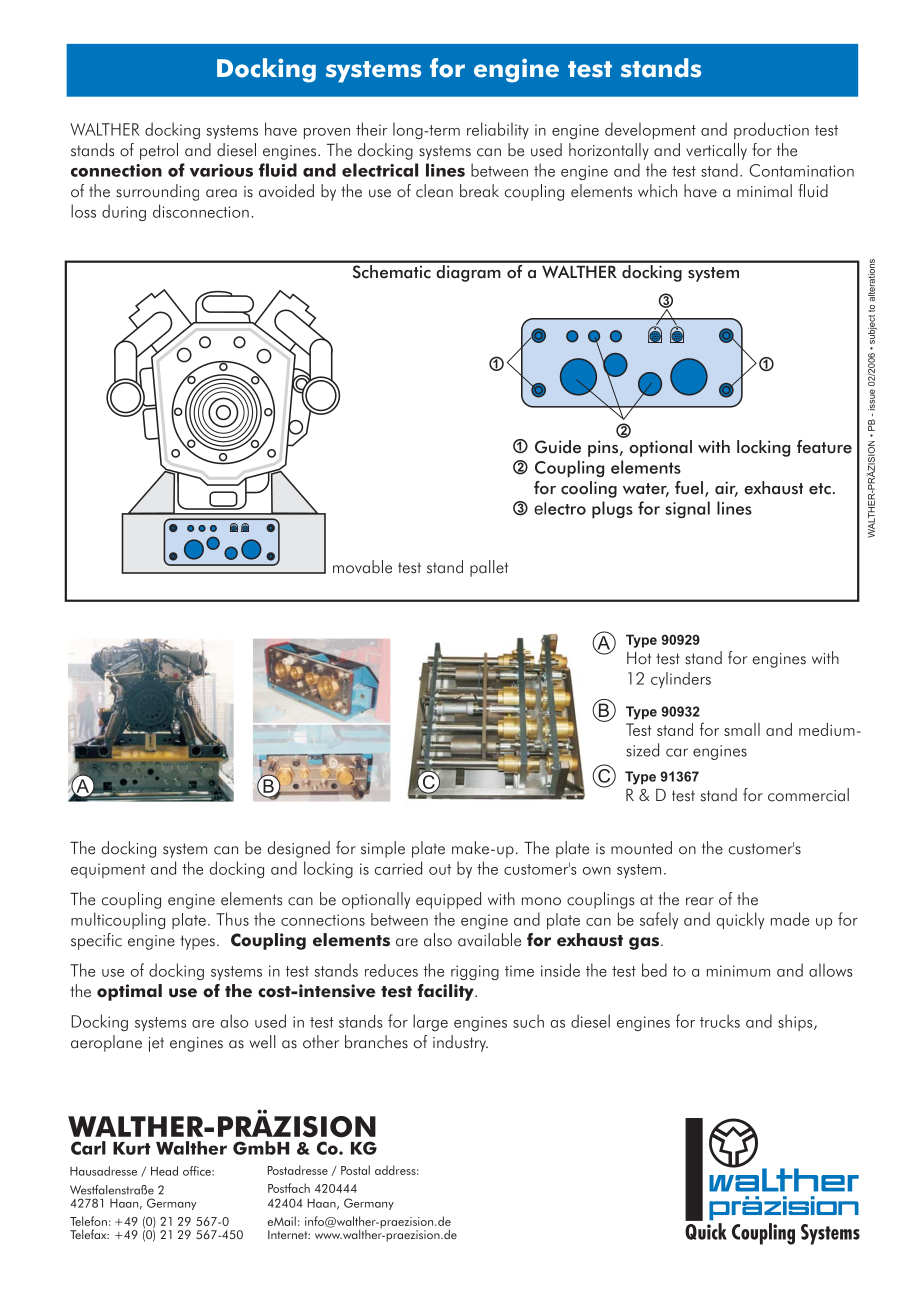 This document has height=1308, width=924. What do you see at coordinates (362, 567) in the document?
I see `movable` at bounding box center [362, 567].
